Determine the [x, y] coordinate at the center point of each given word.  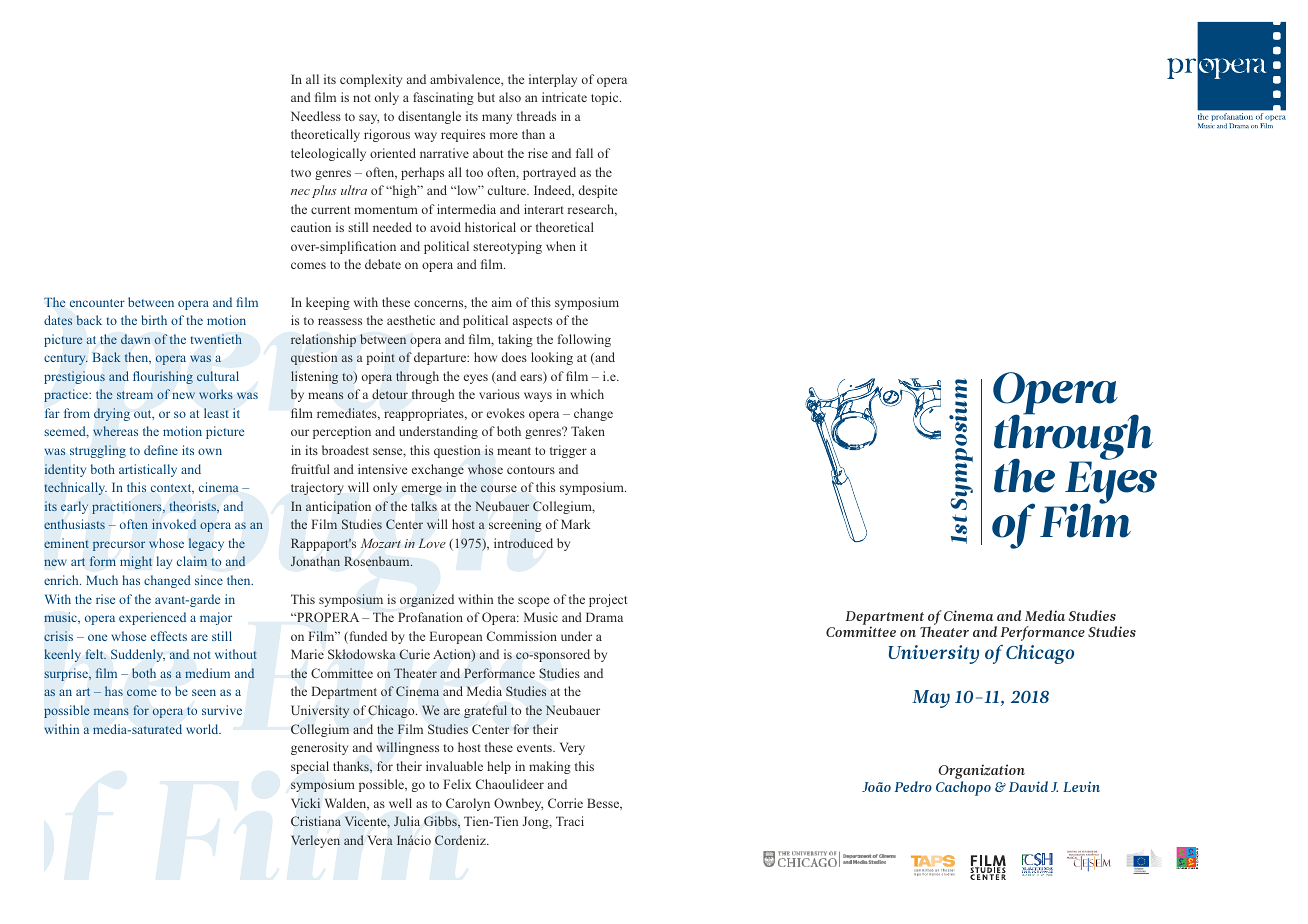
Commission [522, 636]
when [561, 246]
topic [606, 98]
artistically [148, 470]
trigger [568, 451]
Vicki [305, 803]
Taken [588, 431]
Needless [316, 116]
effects [169, 636]
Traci [570, 821]
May [931, 699]
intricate [564, 97]
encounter [97, 303]
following [584, 340]
